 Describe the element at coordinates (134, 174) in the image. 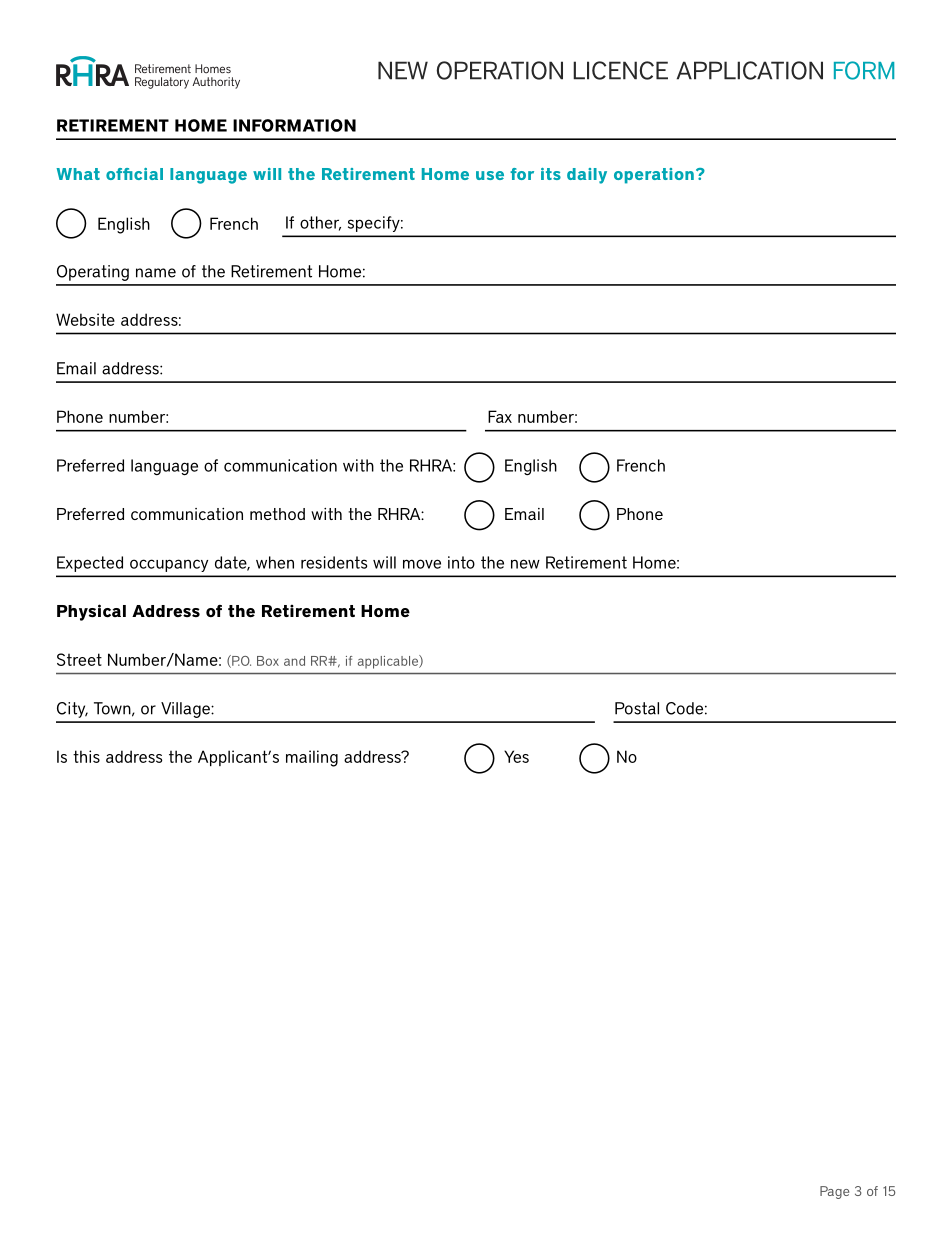

I see `official` at that location.
